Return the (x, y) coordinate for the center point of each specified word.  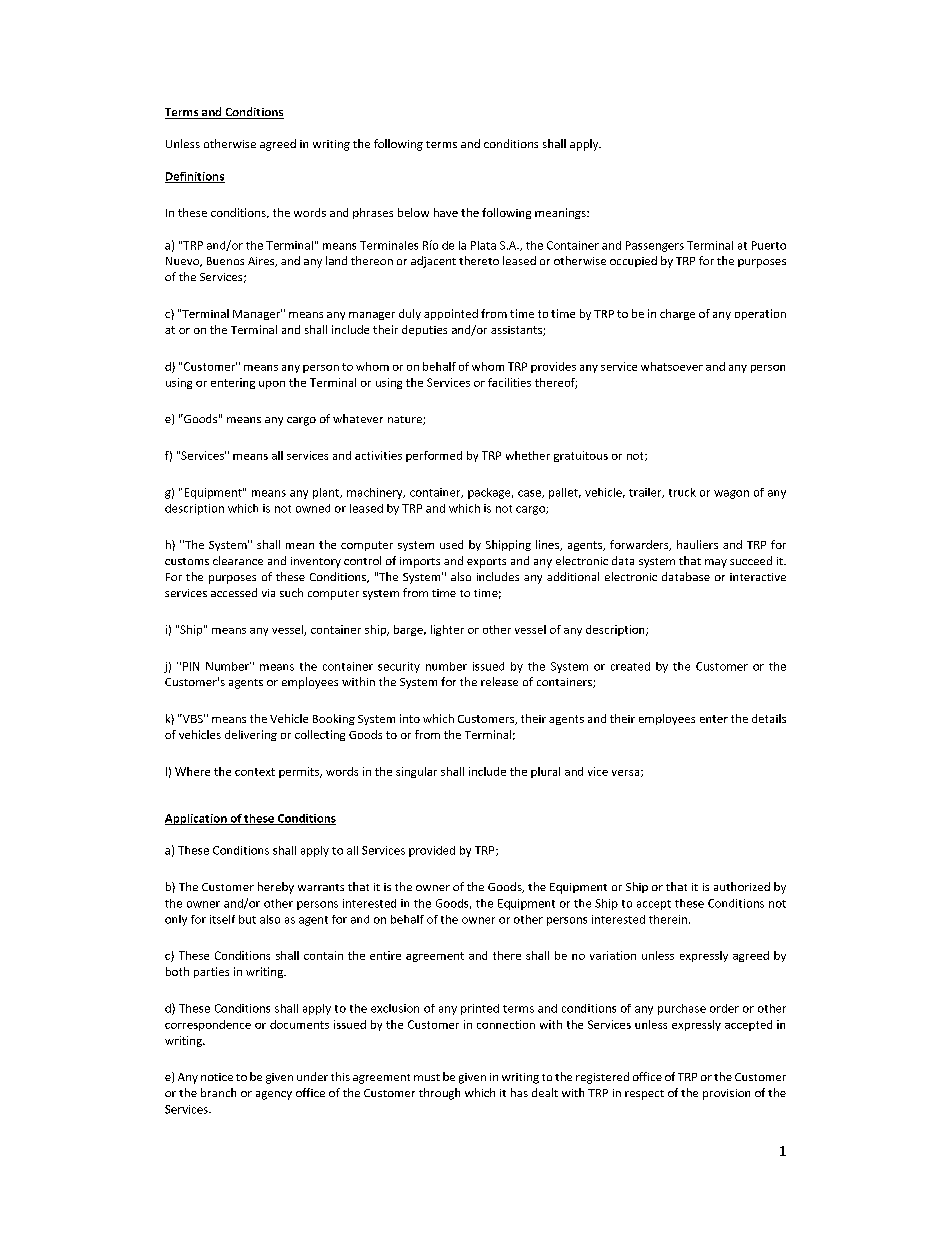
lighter (447, 630)
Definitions (195, 177)
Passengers (655, 246)
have (446, 212)
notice (217, 1077)
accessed (234, 592)
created (630, 666)
